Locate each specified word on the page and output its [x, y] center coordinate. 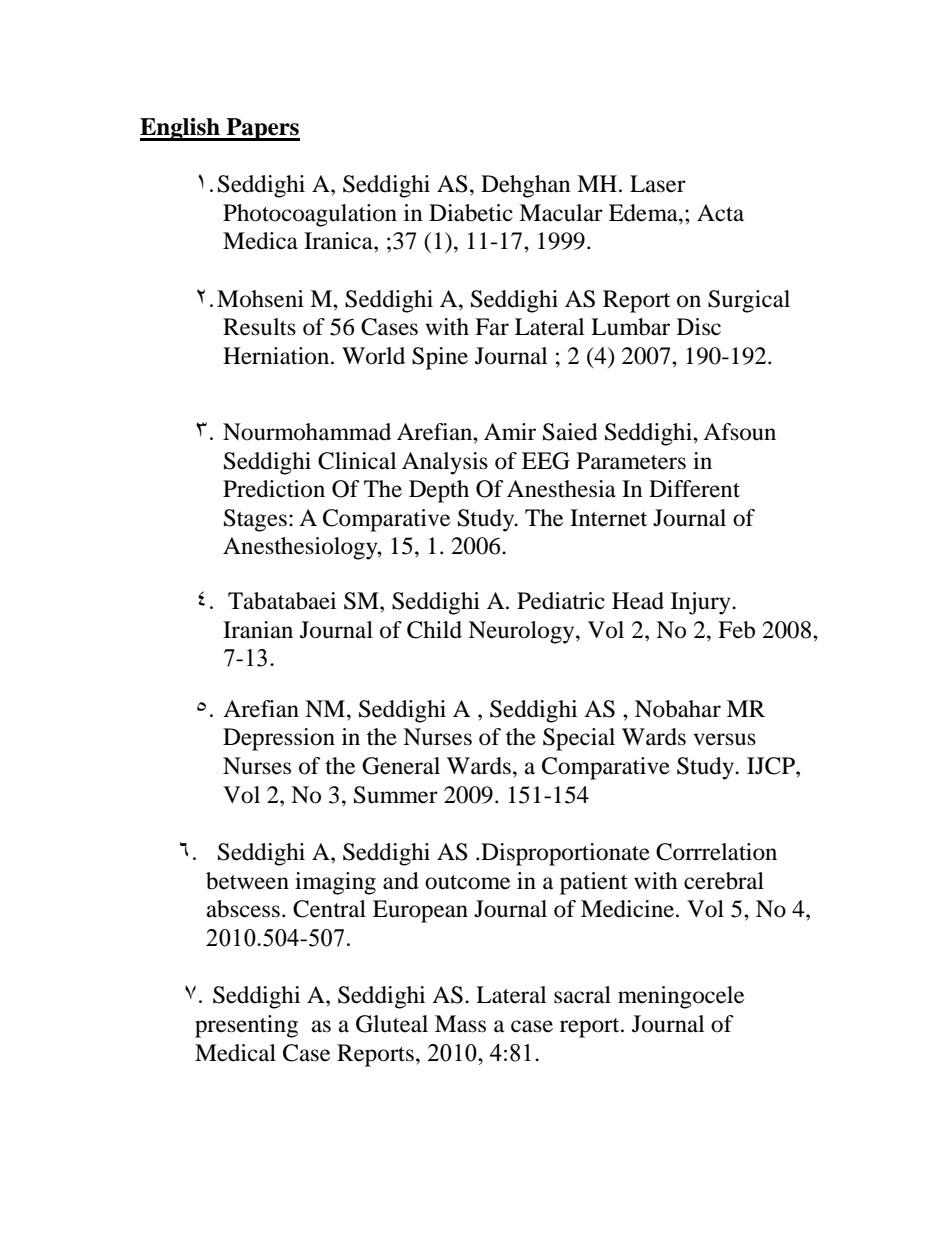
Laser [658, 184]
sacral [582, 995]
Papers [262, 129]
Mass [460, 1024]
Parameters [631, 461]
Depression [279, 739]
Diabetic [471, 213]
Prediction [274, 489]
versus [724, 739]
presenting [246, 1026]
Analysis [445, 463]
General [401, 766]
